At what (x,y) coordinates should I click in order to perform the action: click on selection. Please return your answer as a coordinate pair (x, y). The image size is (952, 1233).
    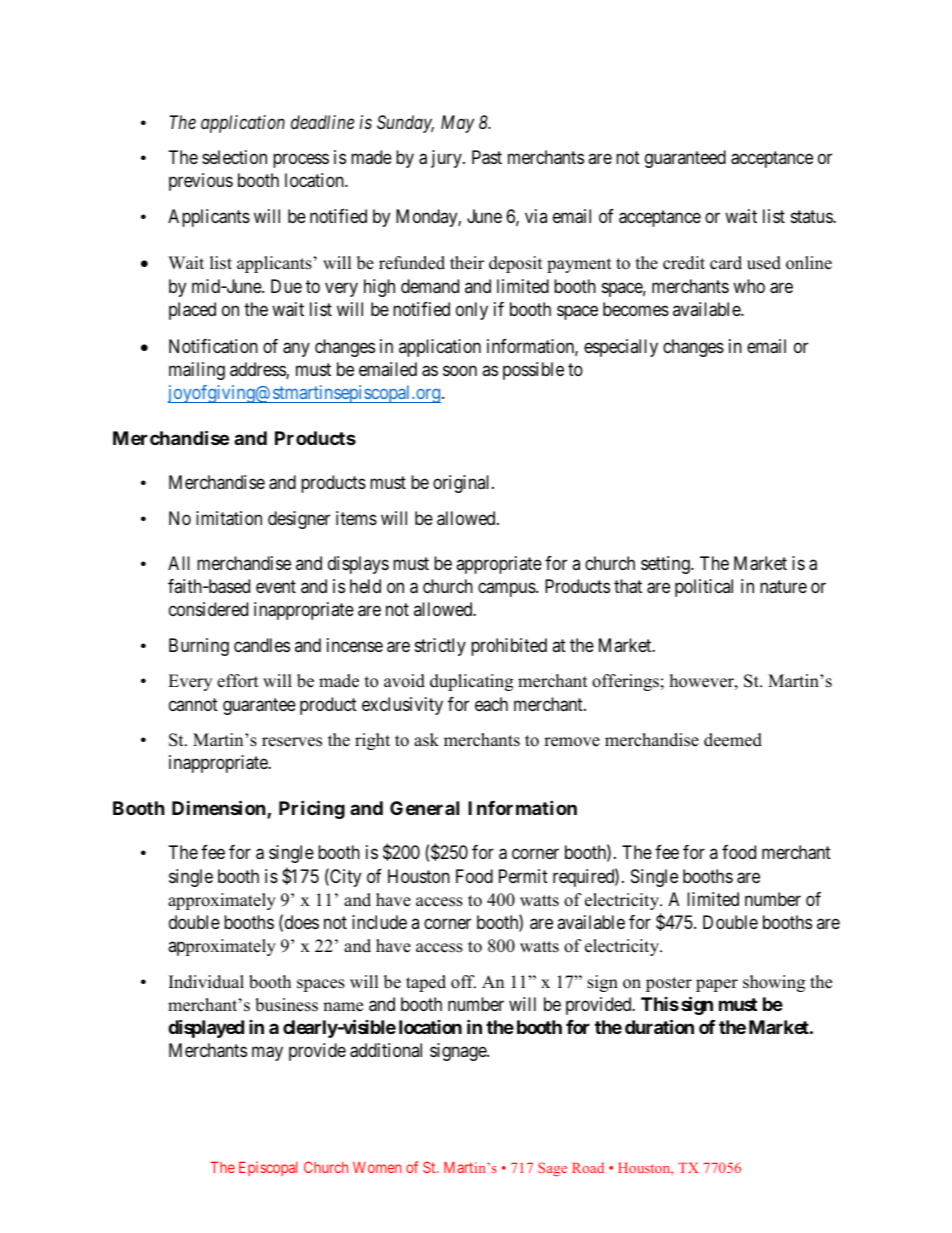
    Looking at the image, I should click on (234, 157).
